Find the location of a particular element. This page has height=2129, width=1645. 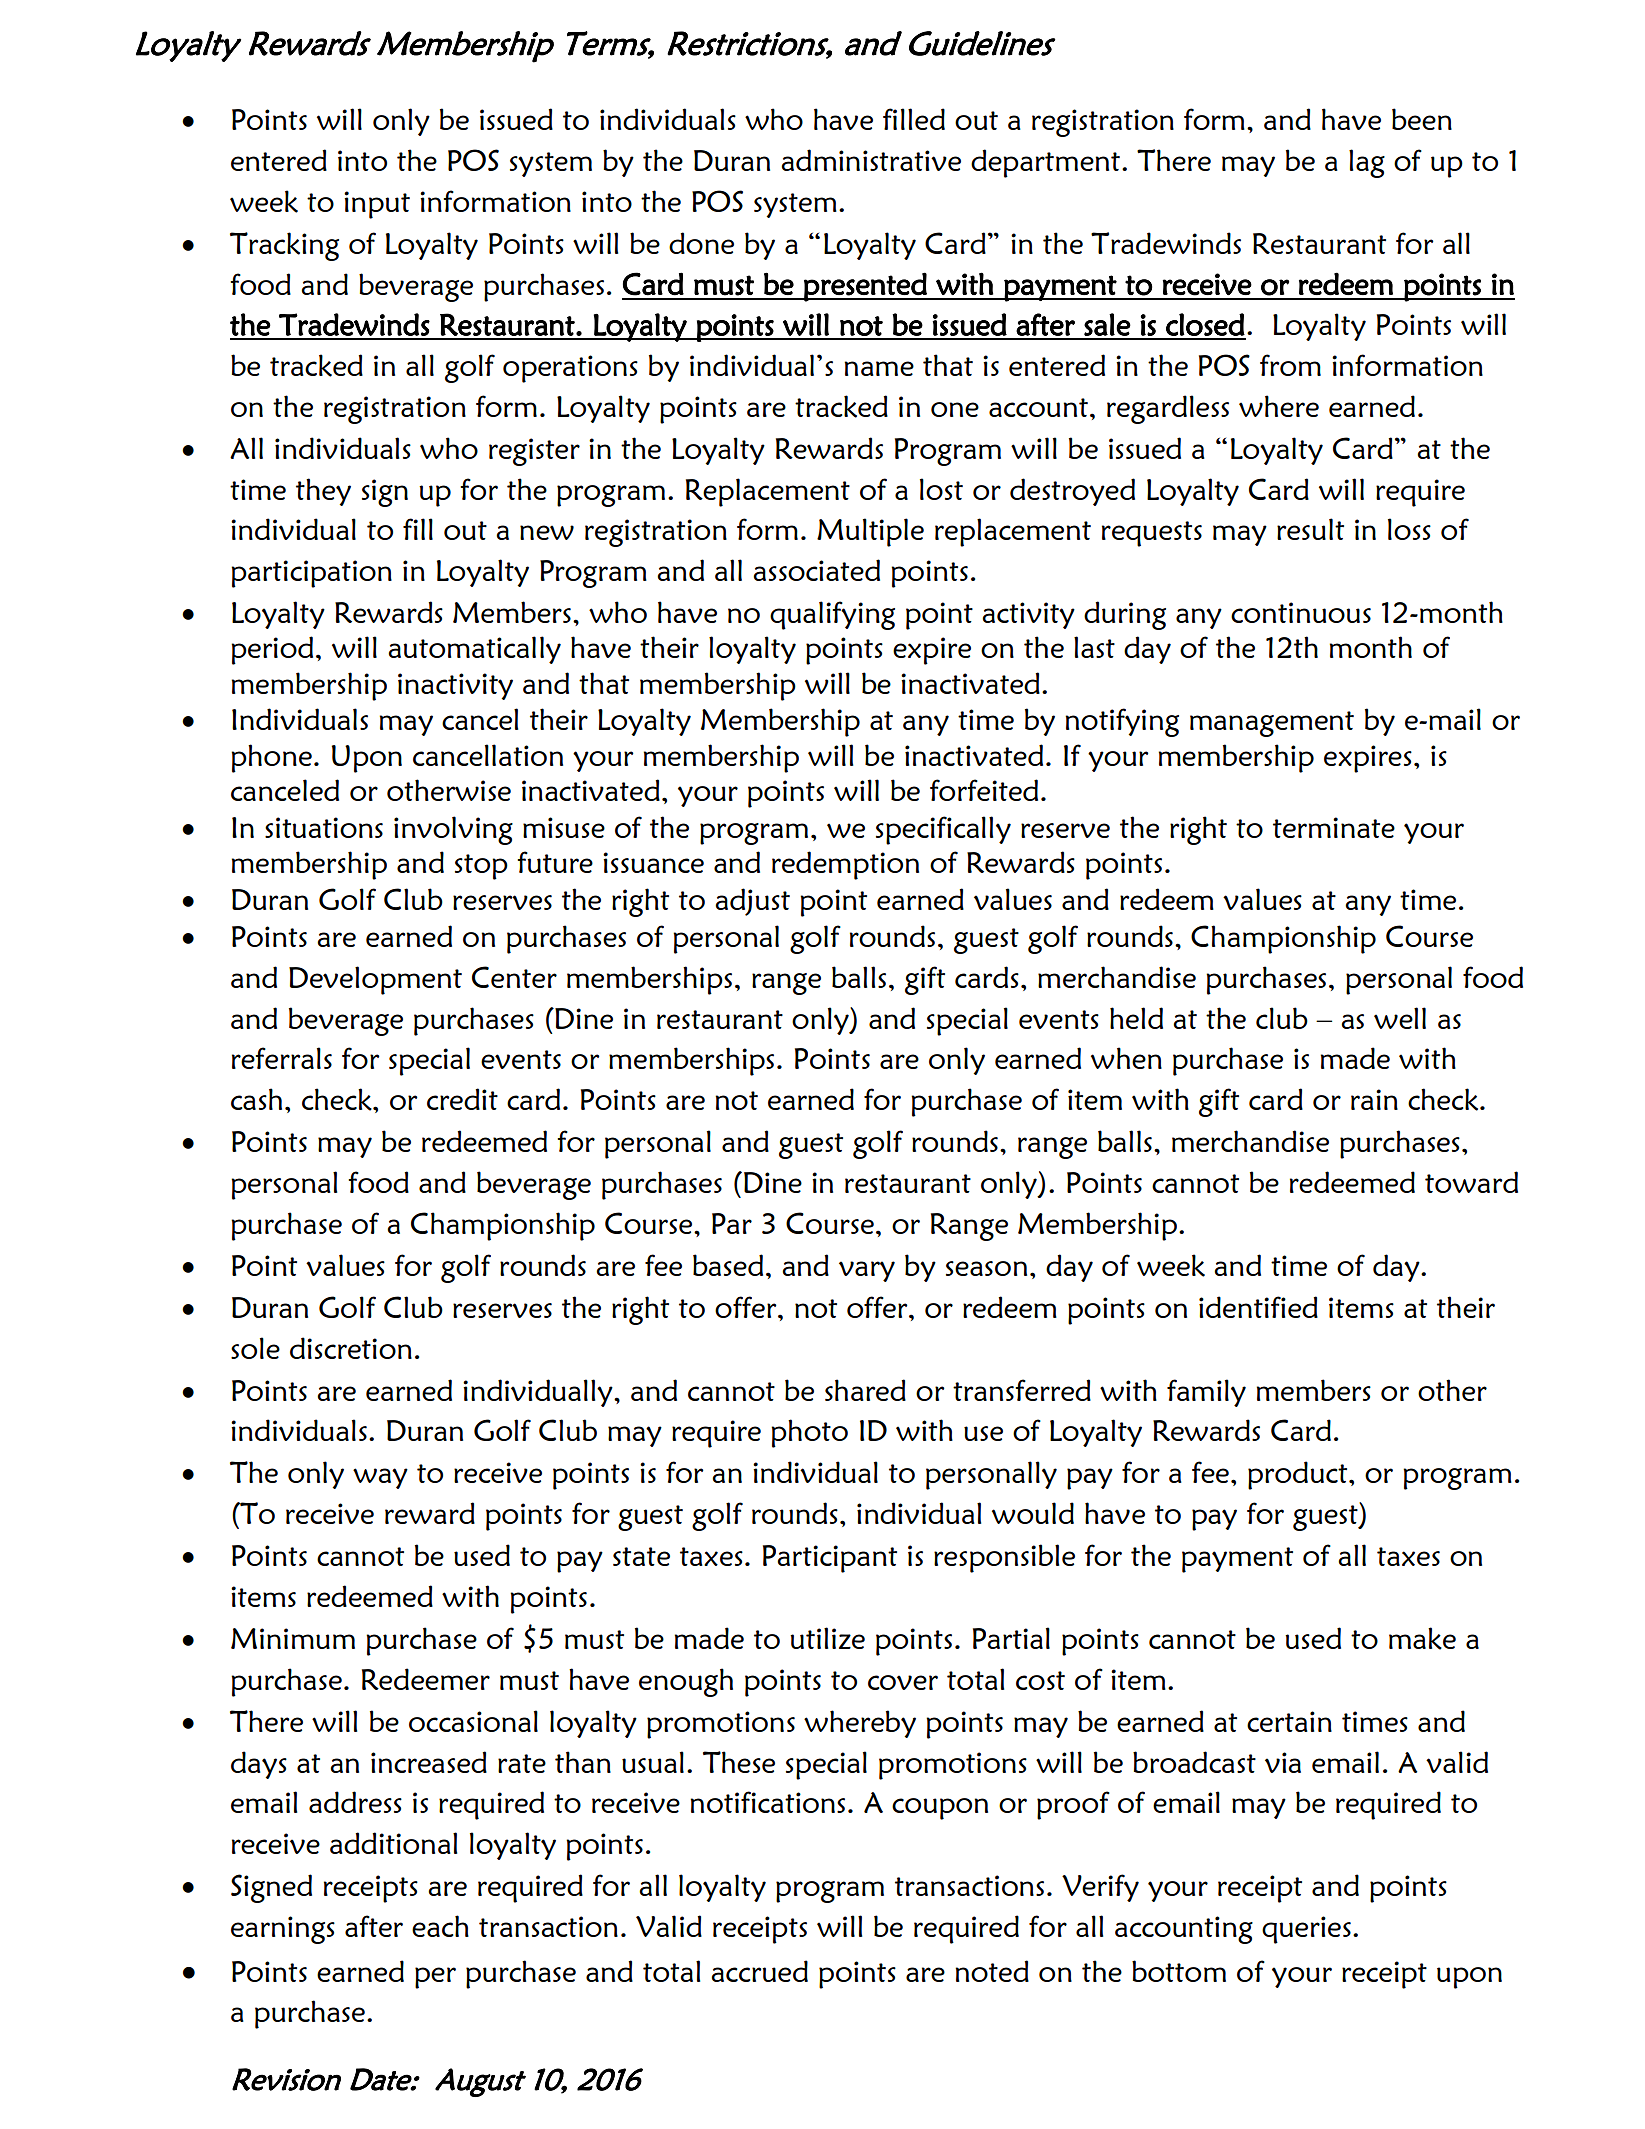

continuous is located at coordinates (1301, 612).
